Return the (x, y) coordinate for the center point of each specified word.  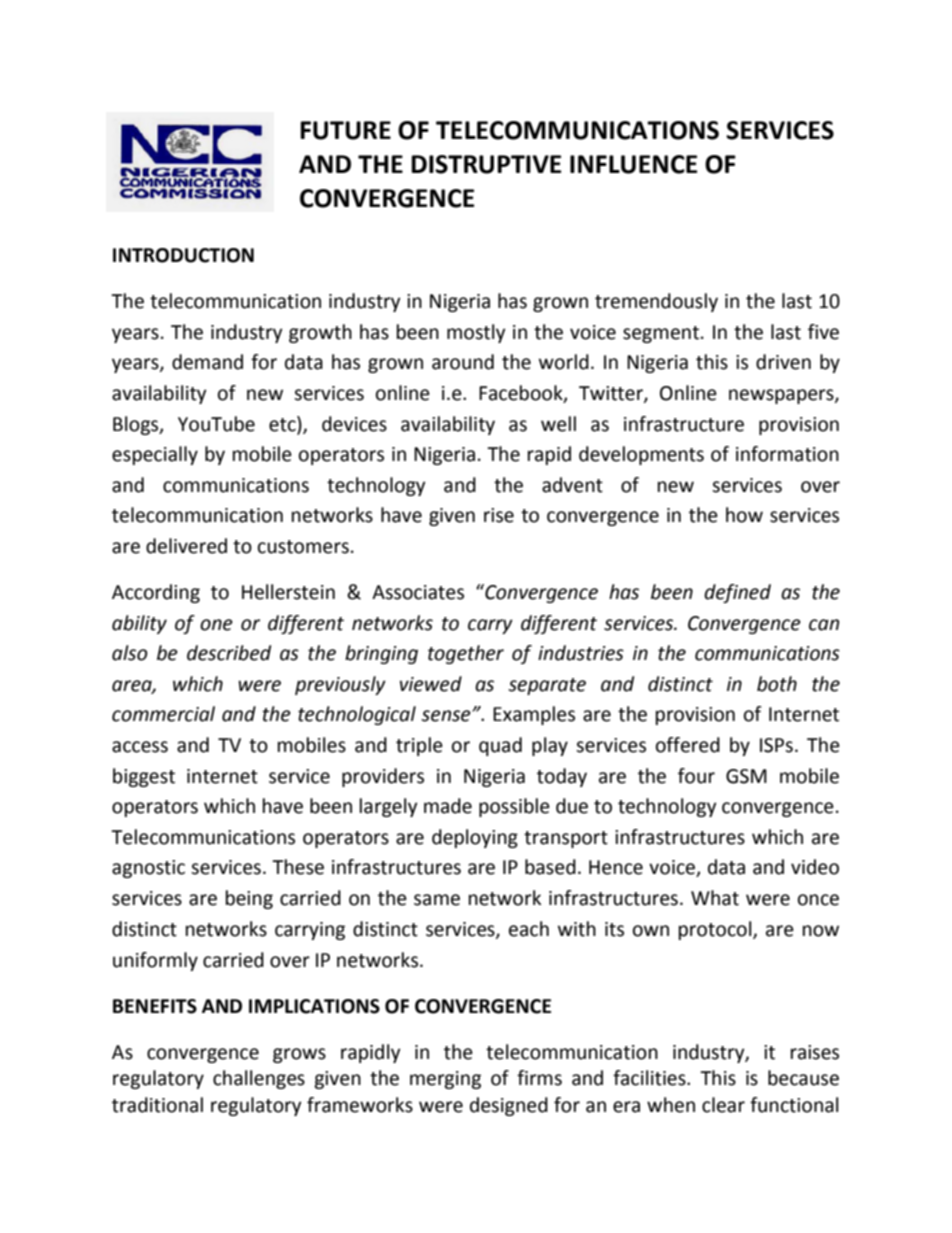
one (216, 625)
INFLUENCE (633, 164)
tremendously (656, 302)
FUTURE (345, 130)
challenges (259, 1079)
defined (737, 593)
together (466, 654)
